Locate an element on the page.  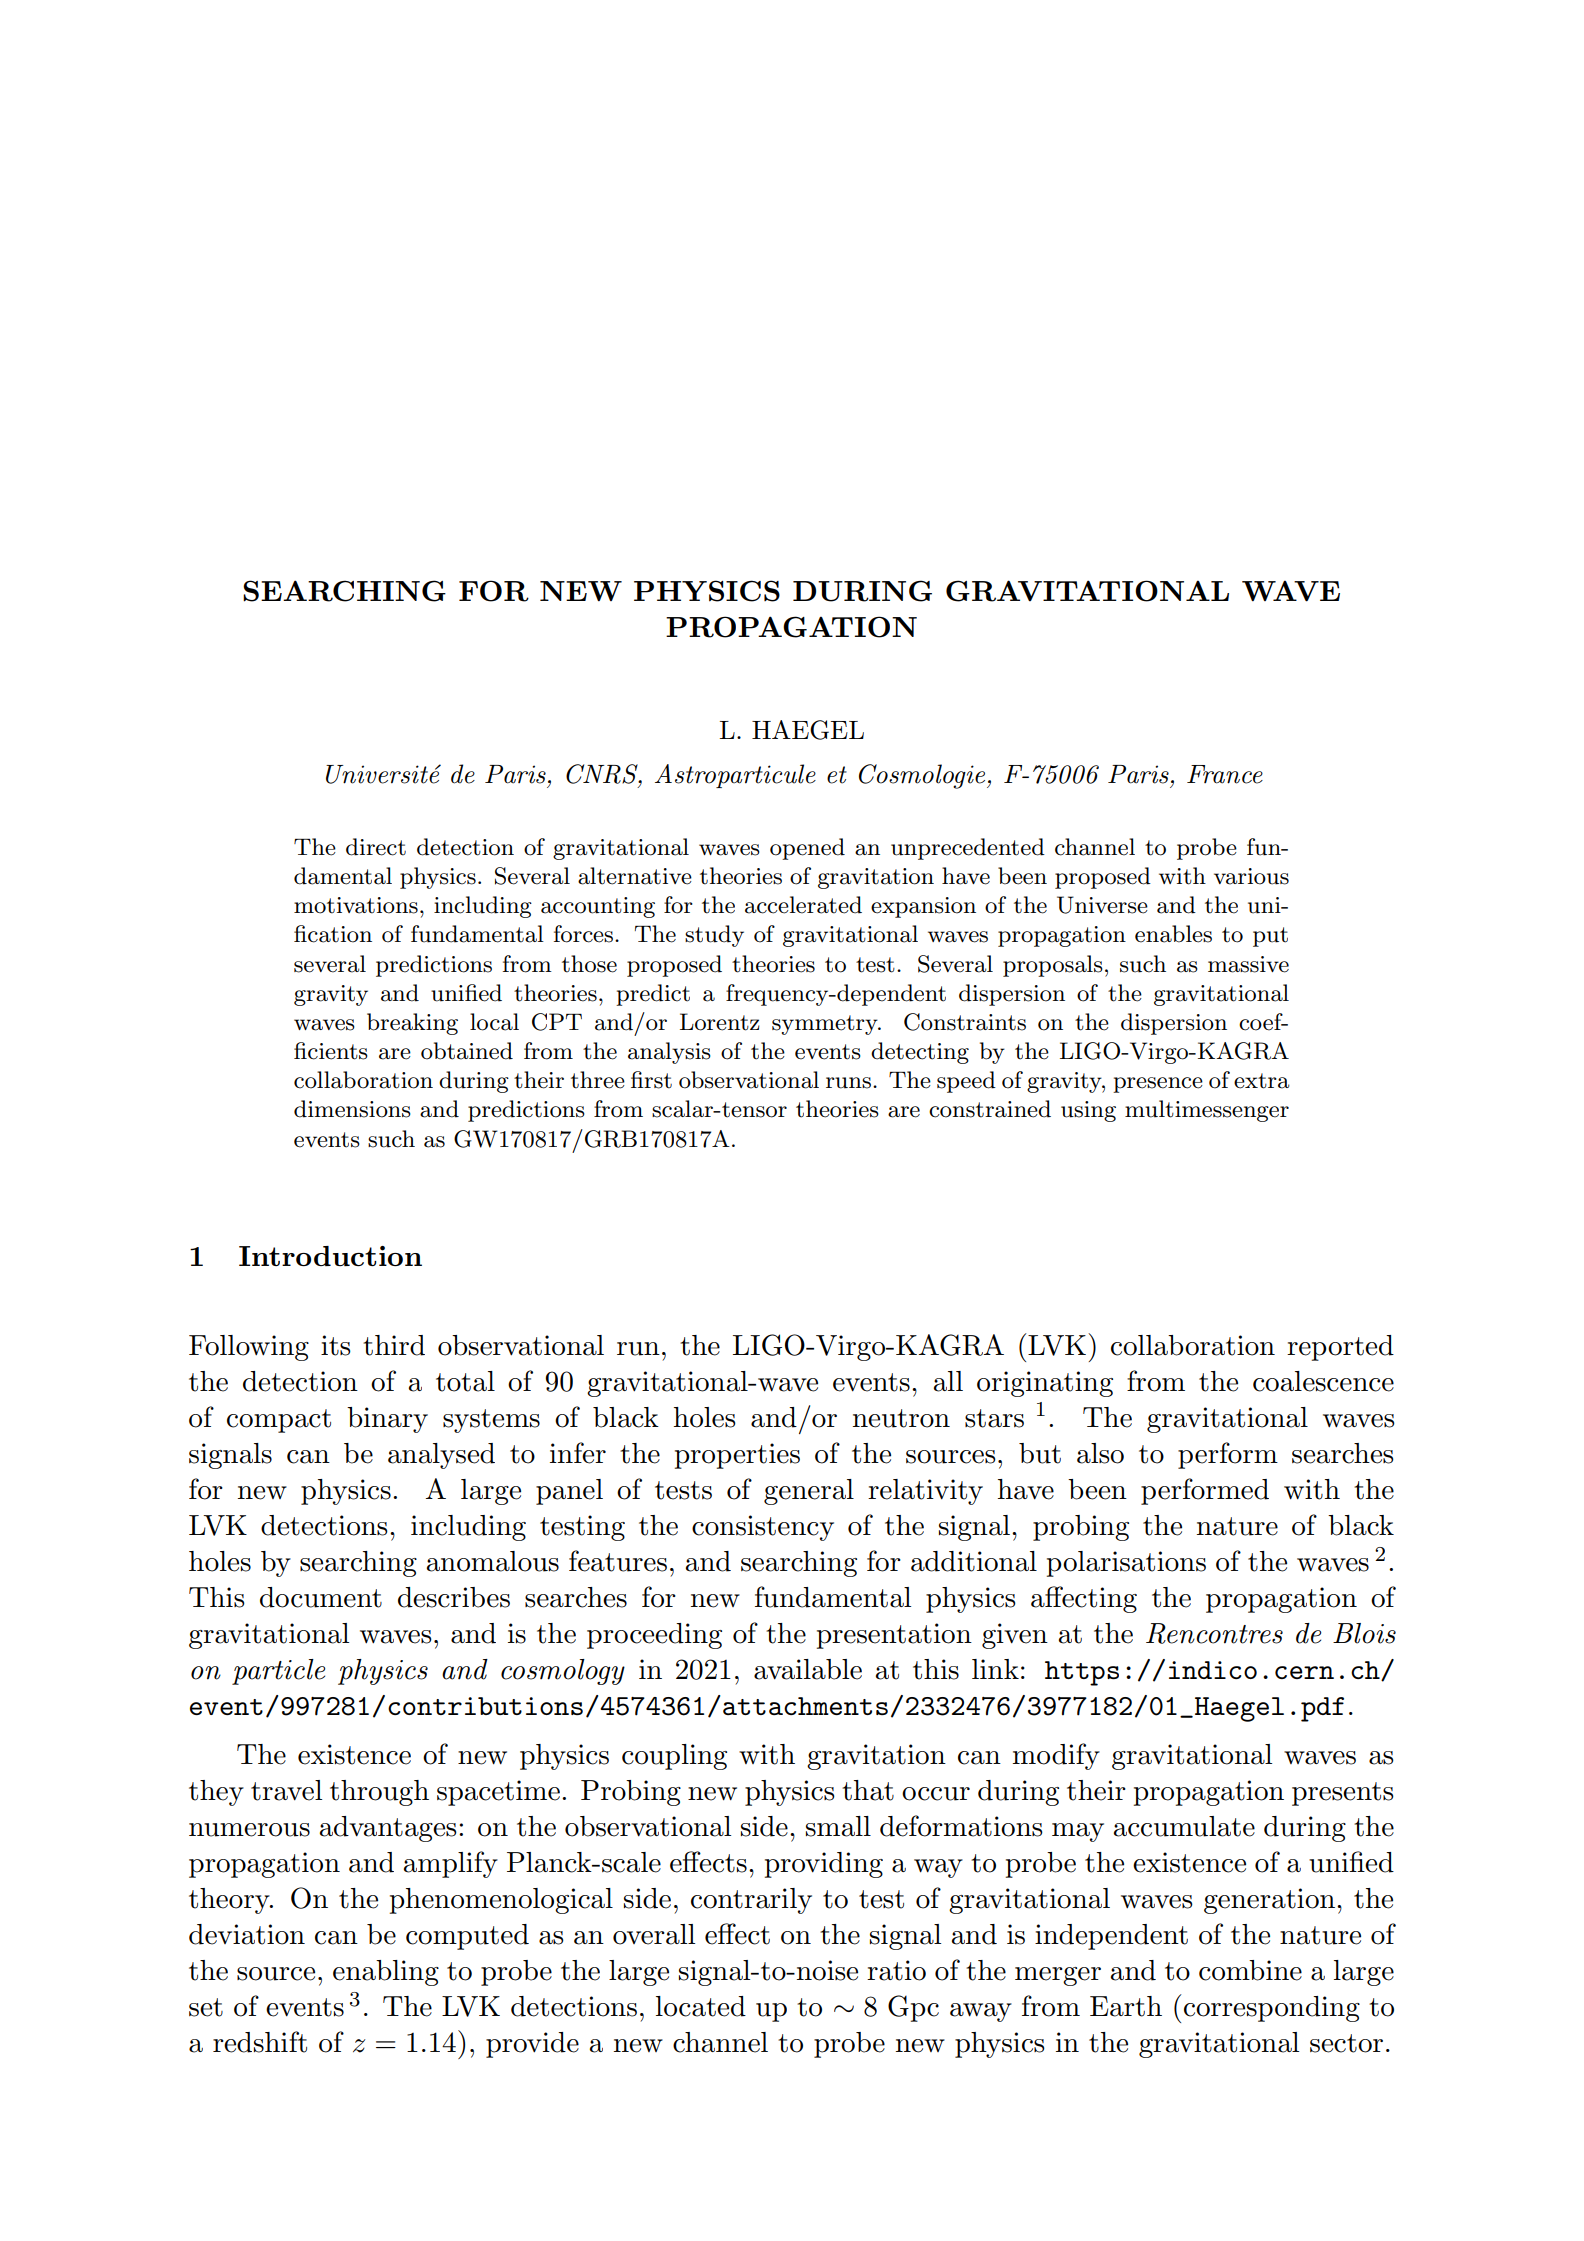
enabling is located at coordinates (386, 1973).
